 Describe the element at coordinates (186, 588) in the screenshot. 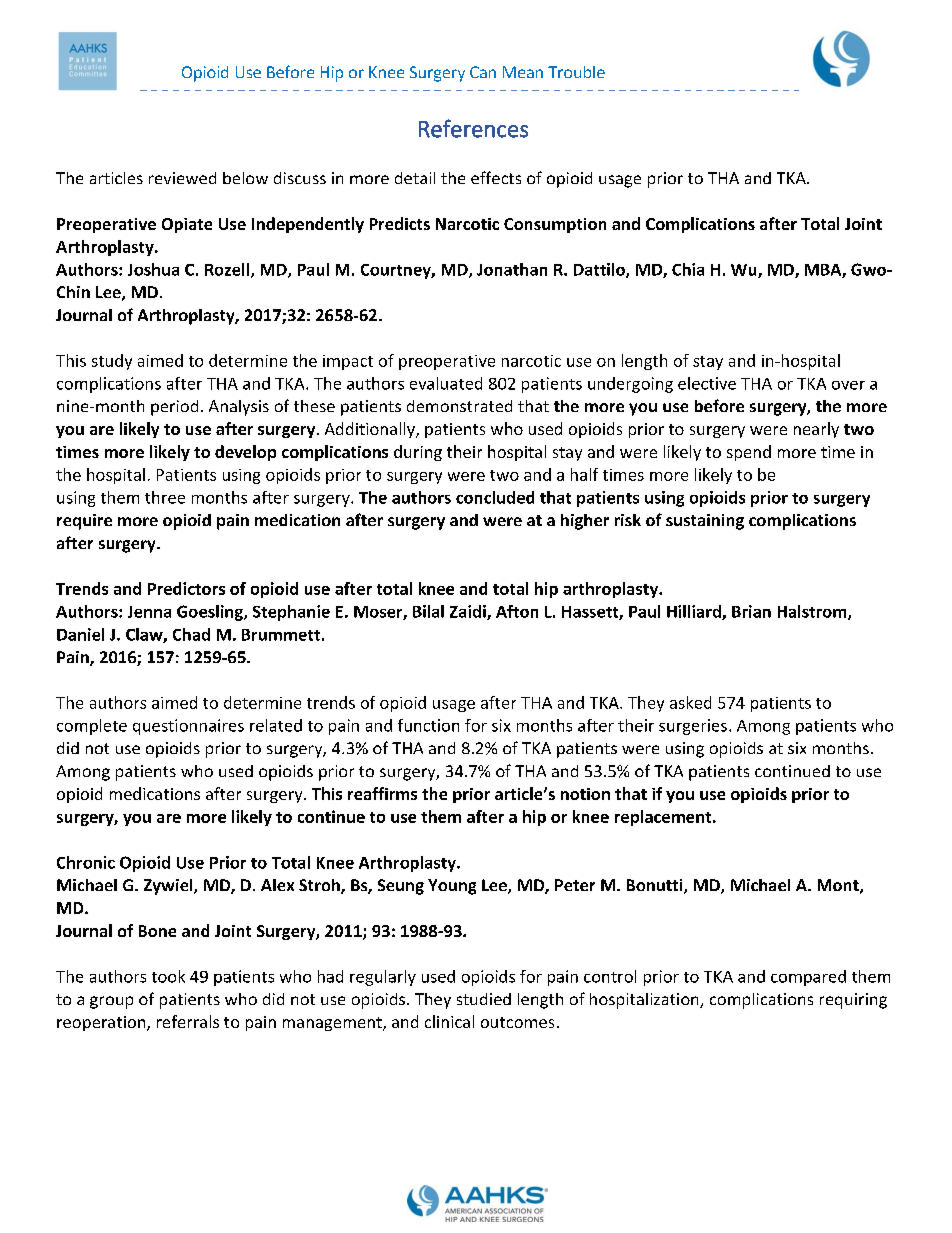

I see `Predictors` at that location.
